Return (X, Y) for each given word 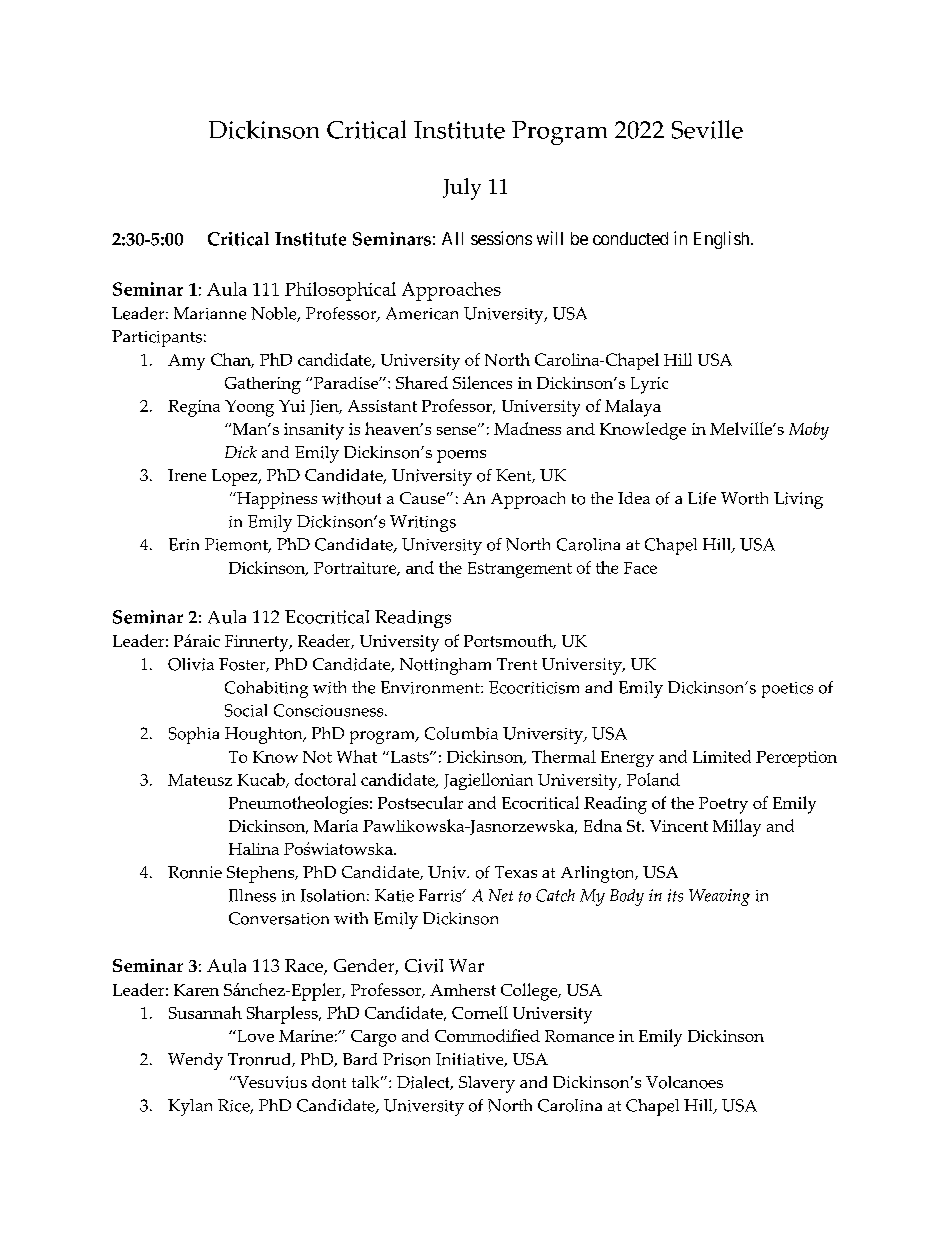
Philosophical (340, 291)
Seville (707, 129)
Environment (431, 687)
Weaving (719, 897)
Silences (482, 382)
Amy (186, 362)
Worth (744, 498)
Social (246, 710)
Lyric (649, 385)
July (462, 189)
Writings (423, 523)
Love (254, 1036)
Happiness (276, 500)
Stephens (262, 874)
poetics (787, 690)
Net (501, 895)
